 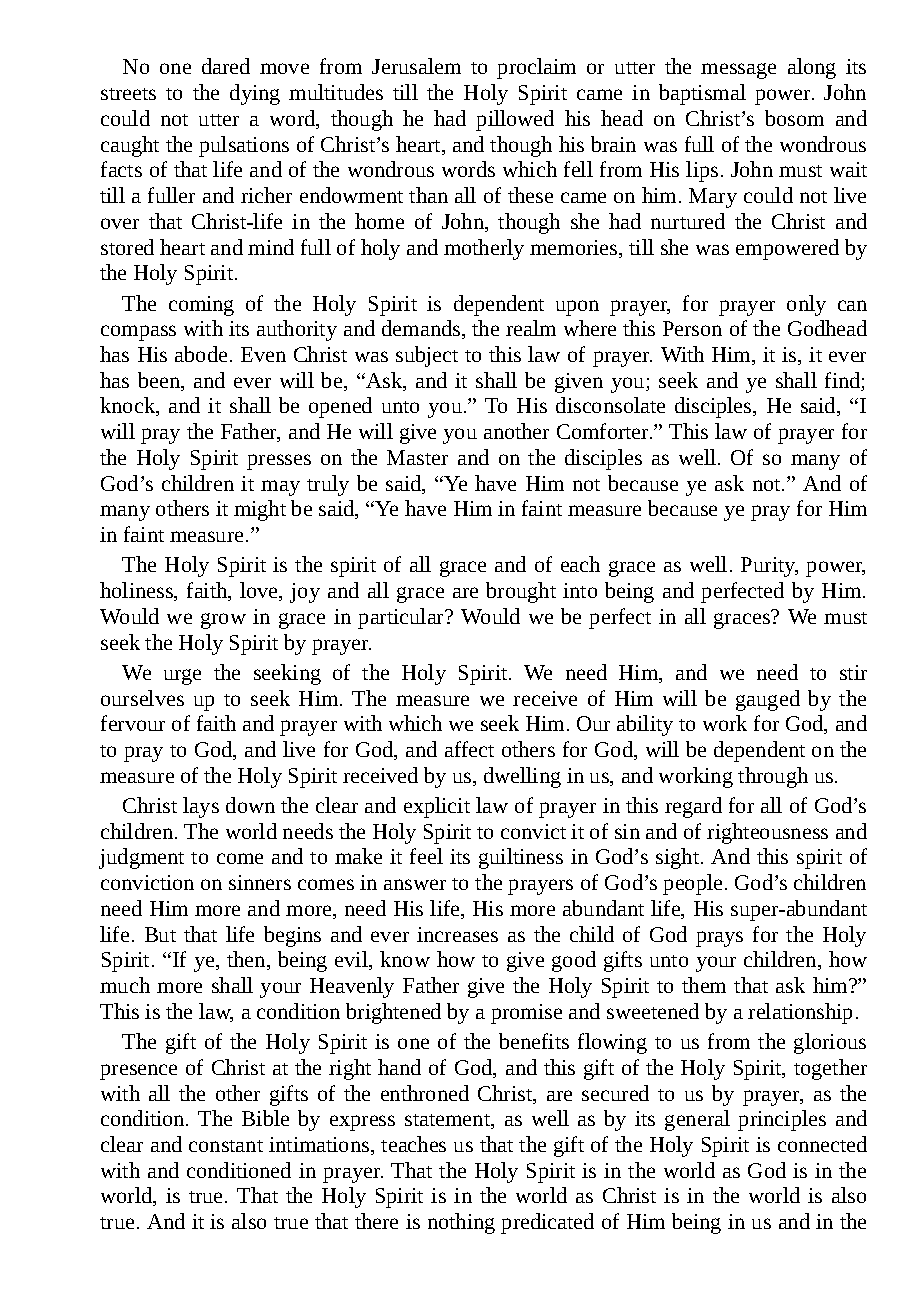 What do you see at coordinates (521, 592) in the screenshot?
I see `brought` at bounding box center [521, 592].
